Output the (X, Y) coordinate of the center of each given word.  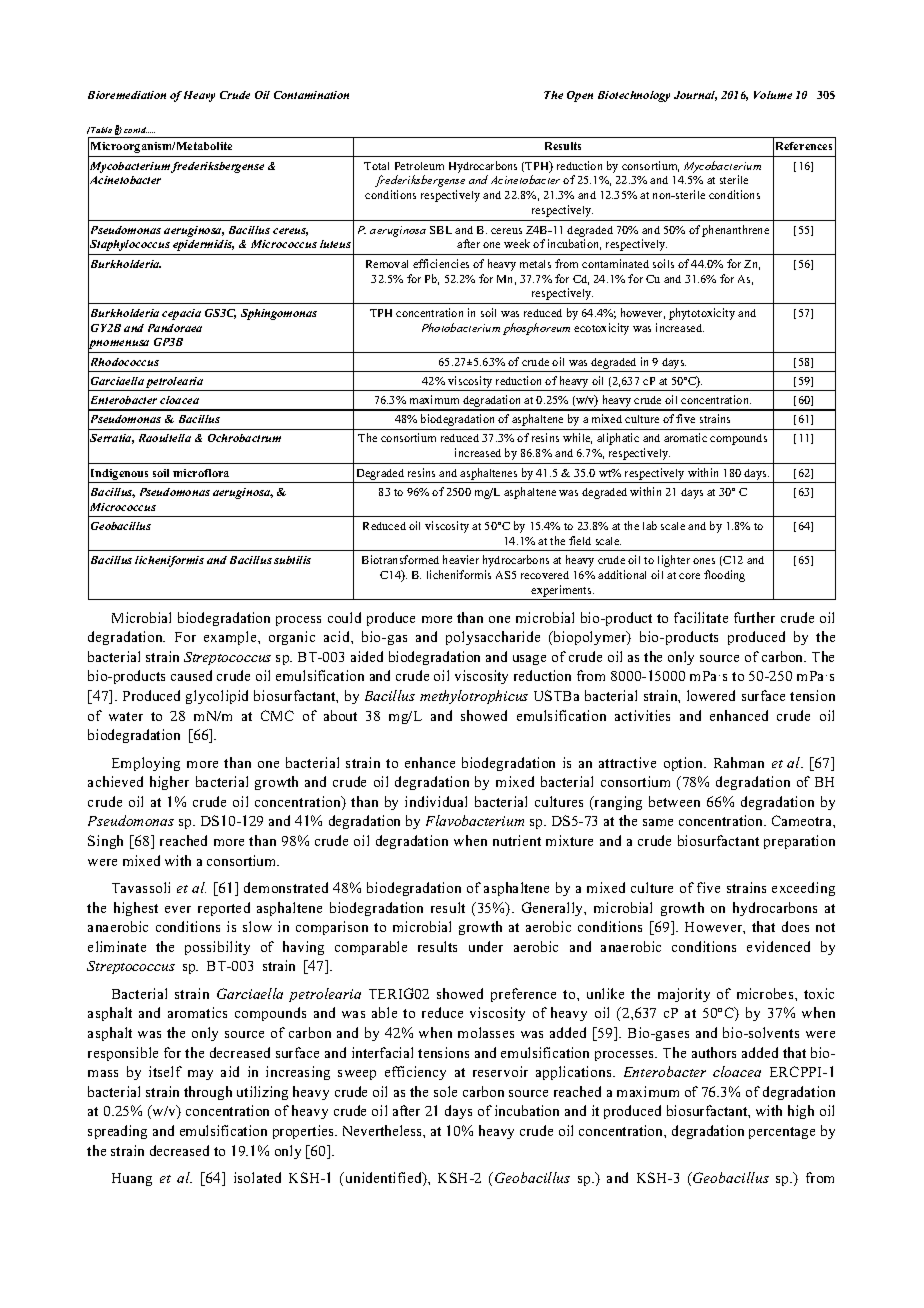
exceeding (803, 889)
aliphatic (618, 439)
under (486, 946)
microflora (201, 473)
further (754, 617)
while (577, 438)
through (208, 1093)
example (231, 638)
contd (136, 130)
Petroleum (419, 166)
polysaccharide (493, 638)
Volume (773, 95)
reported (224, 909)
